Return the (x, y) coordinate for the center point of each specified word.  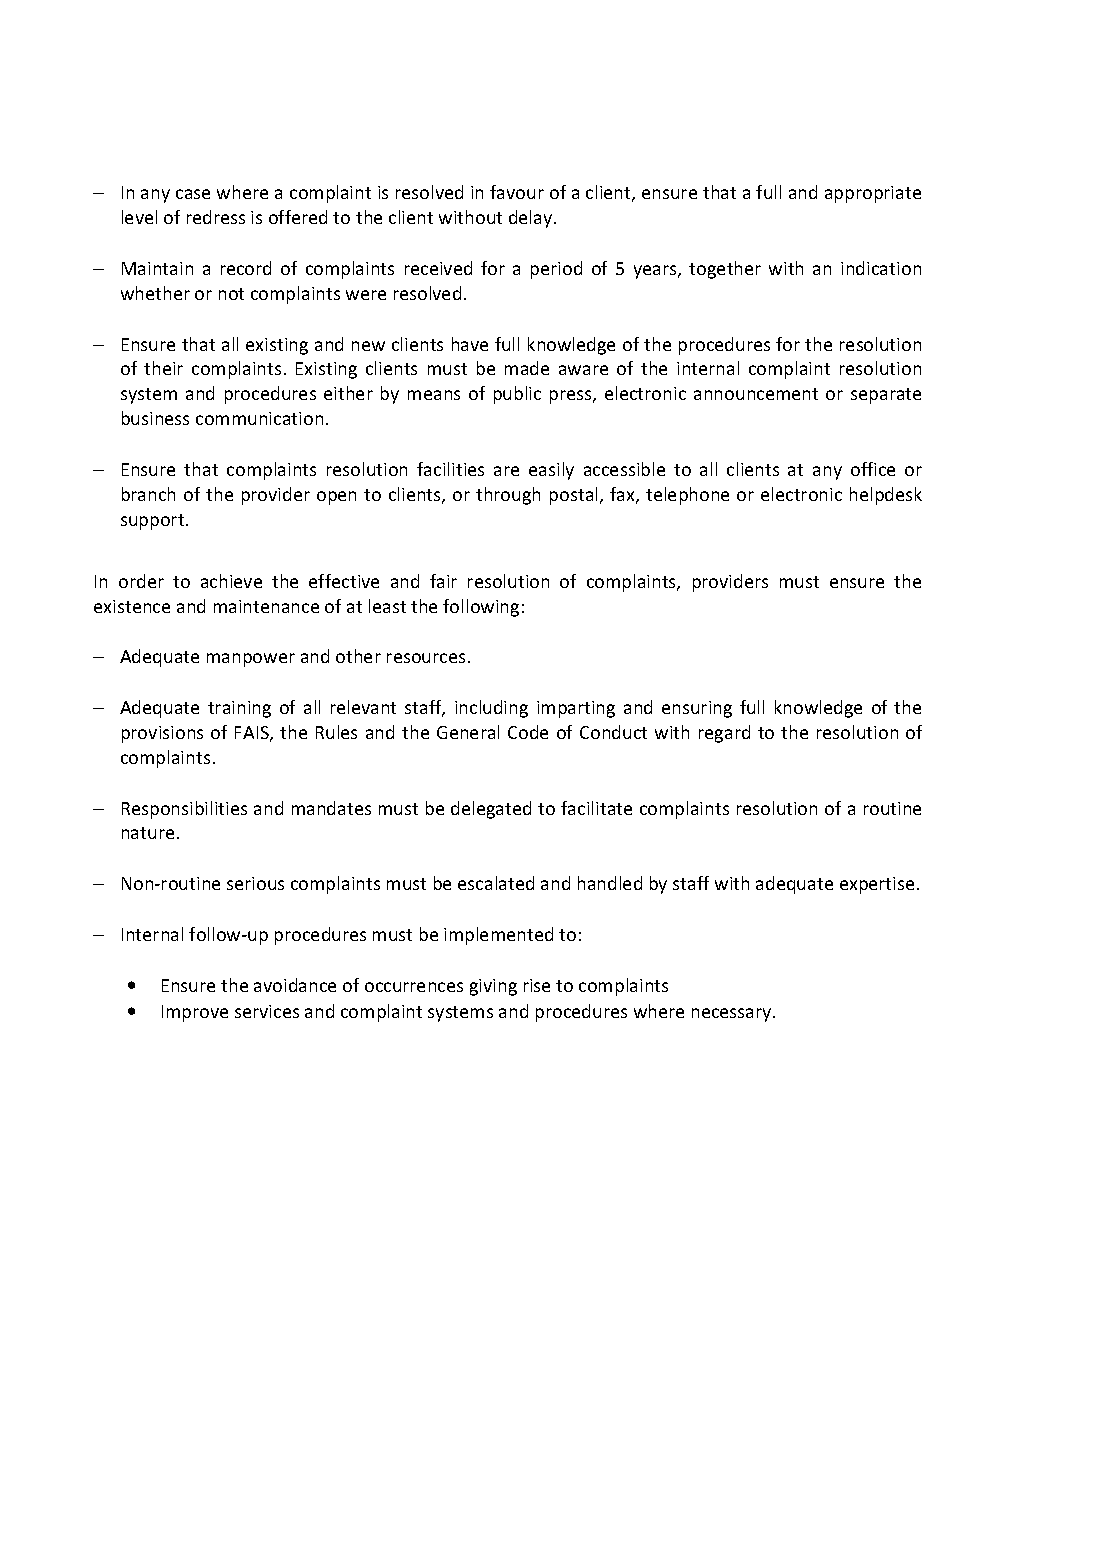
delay (532, 219)
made (527, 368)
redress (216, 217)
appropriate (873, 194)
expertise (877, 885)
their (163, 368)
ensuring (697, 709)
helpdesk (886, 496)
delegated (491, 810)
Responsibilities (184, 810)
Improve (195, 1013)
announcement (756, 394)
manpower (251, 660)
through (508, 496)
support (154, 522)
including (491, 709)
